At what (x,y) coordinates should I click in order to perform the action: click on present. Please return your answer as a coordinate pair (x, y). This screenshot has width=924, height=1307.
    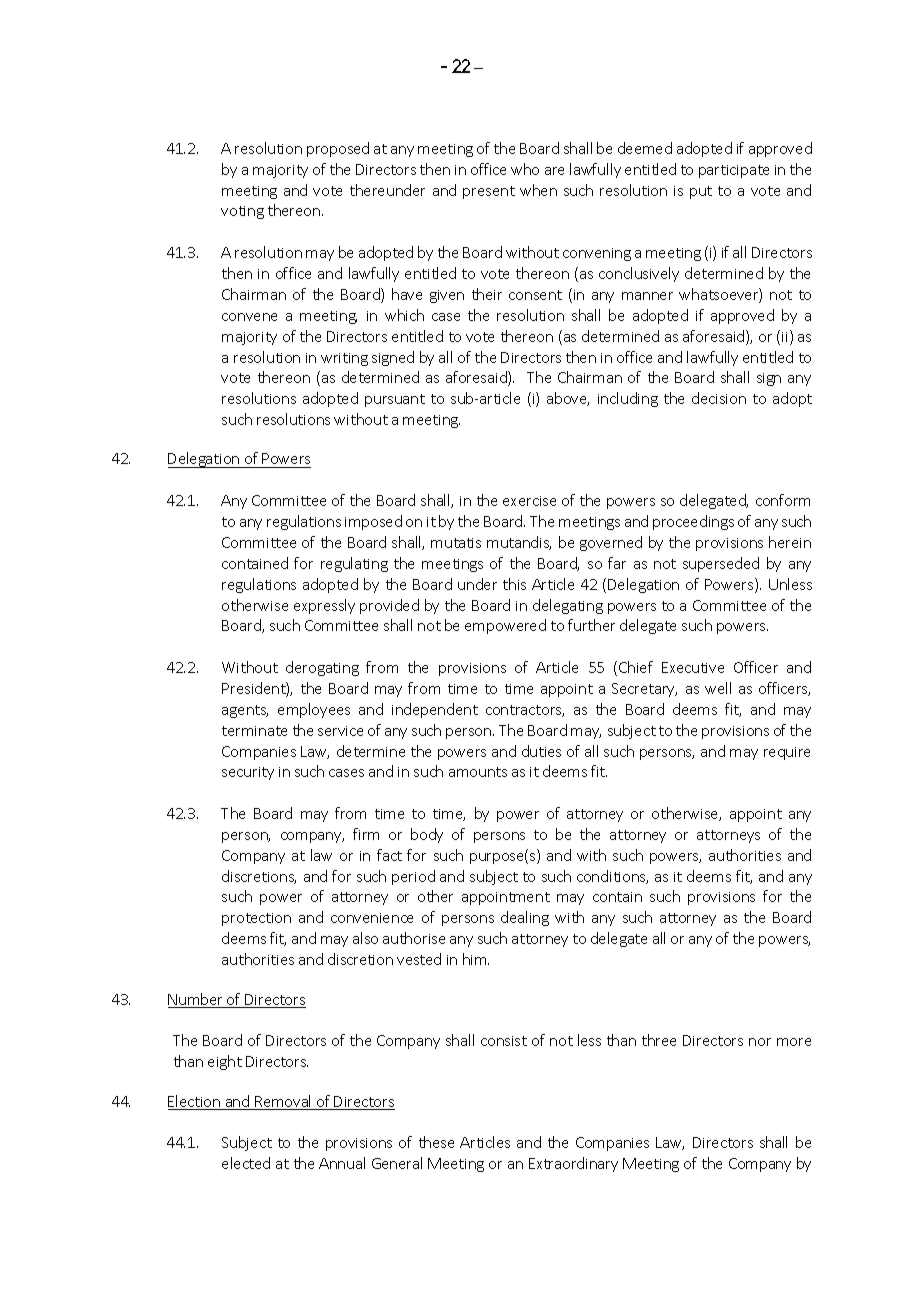
    Looking at the image, I should click on (489, 192).
